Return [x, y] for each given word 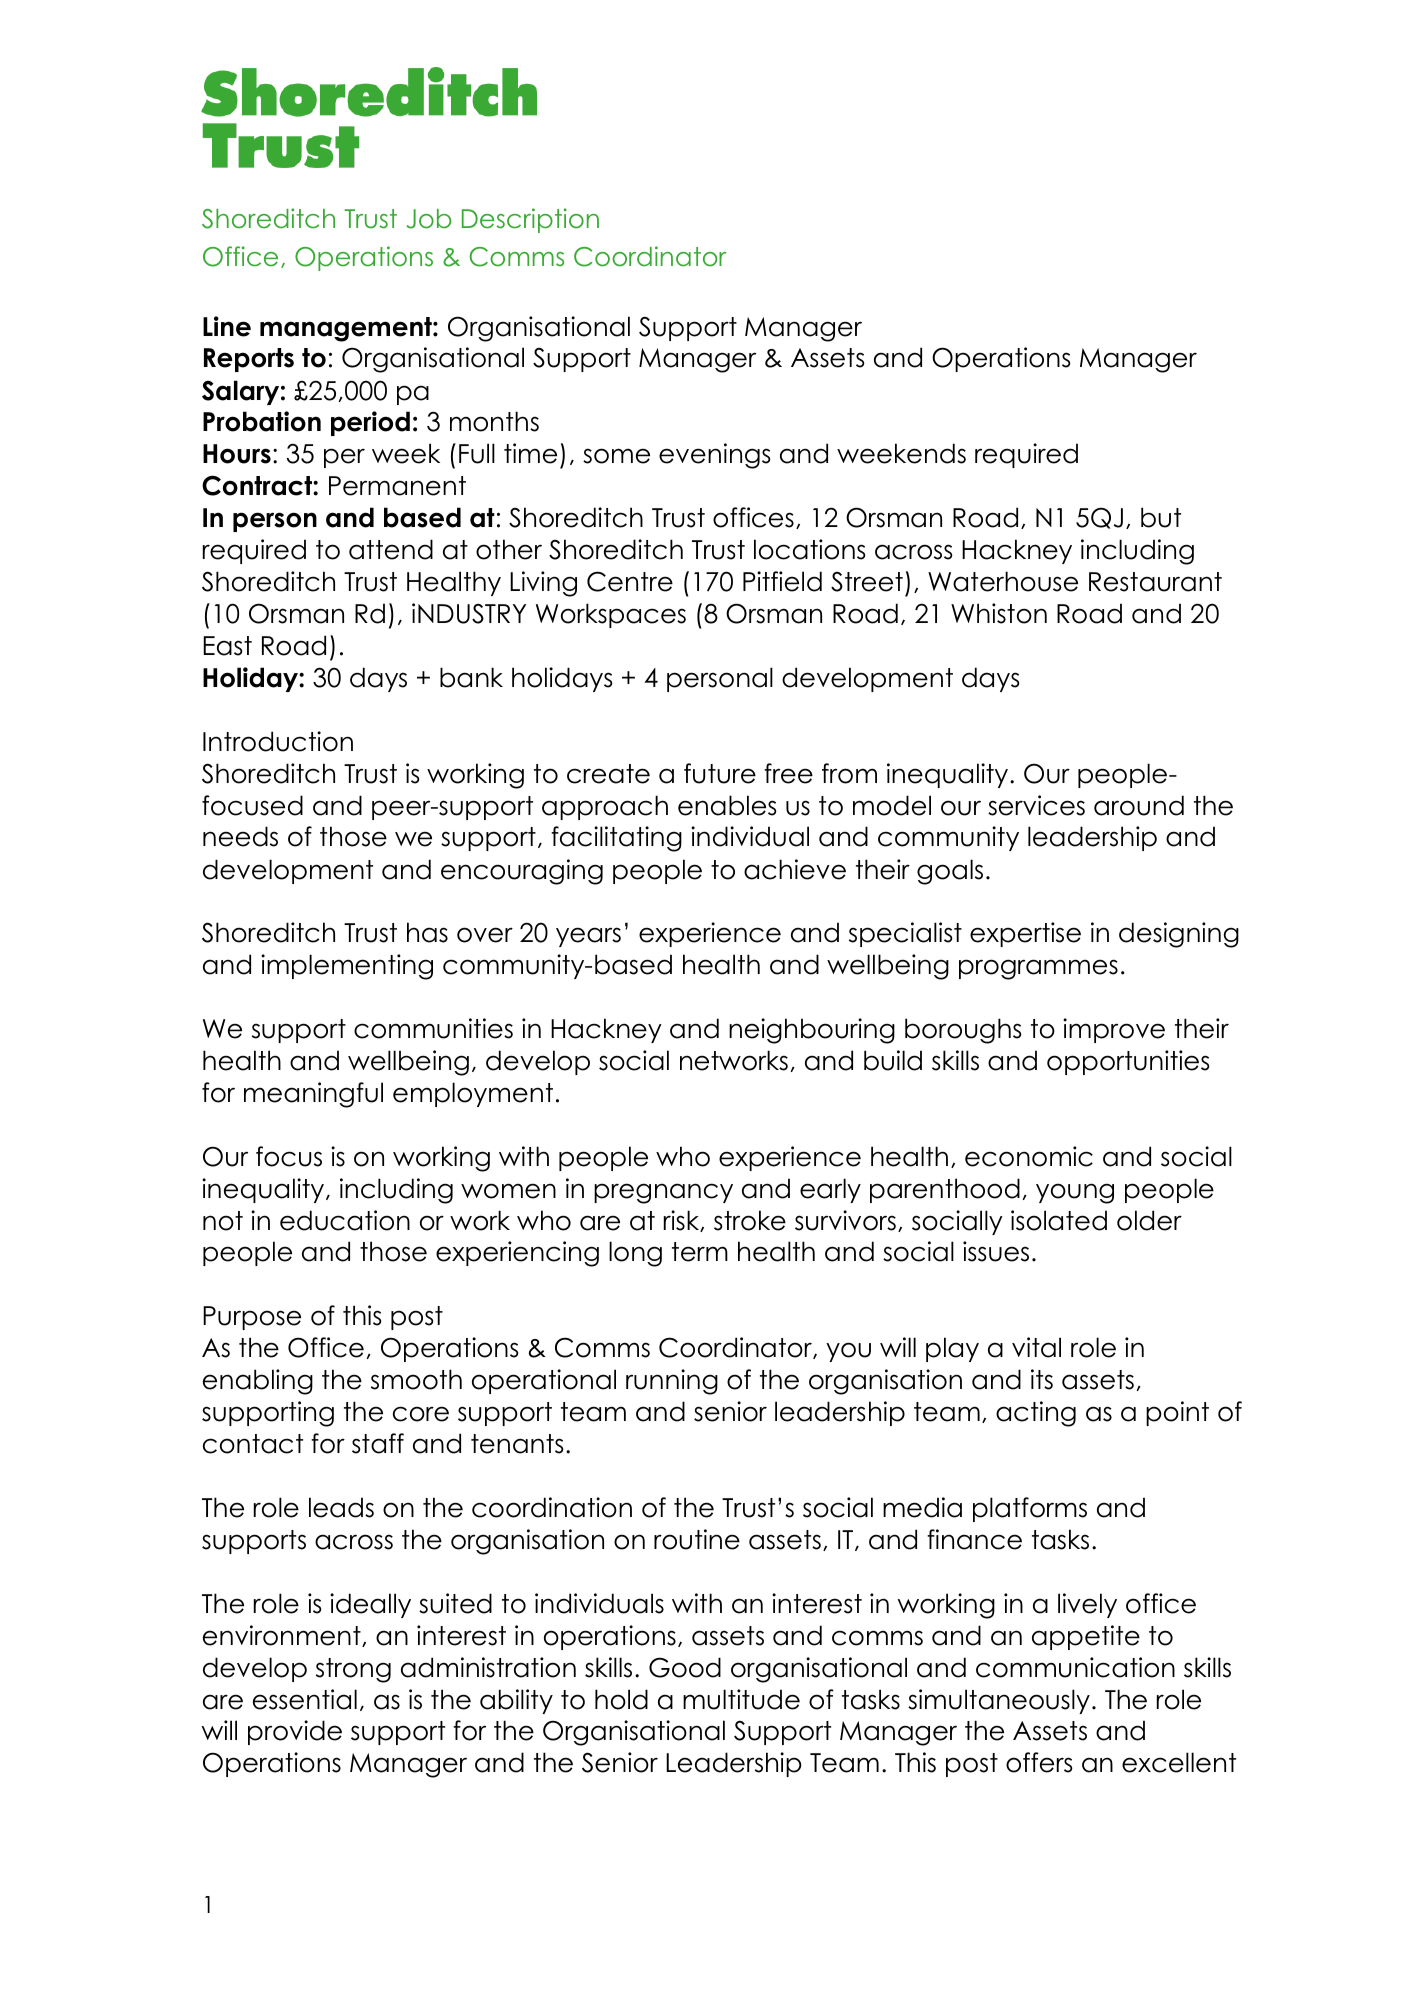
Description [530, 220]
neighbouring [812, 1031]
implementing [347, 967]
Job [428, 219]
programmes [1038, 969]
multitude [741, 1699]
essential [305, 1699]
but [1161, 517]
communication [1075, 1667]
